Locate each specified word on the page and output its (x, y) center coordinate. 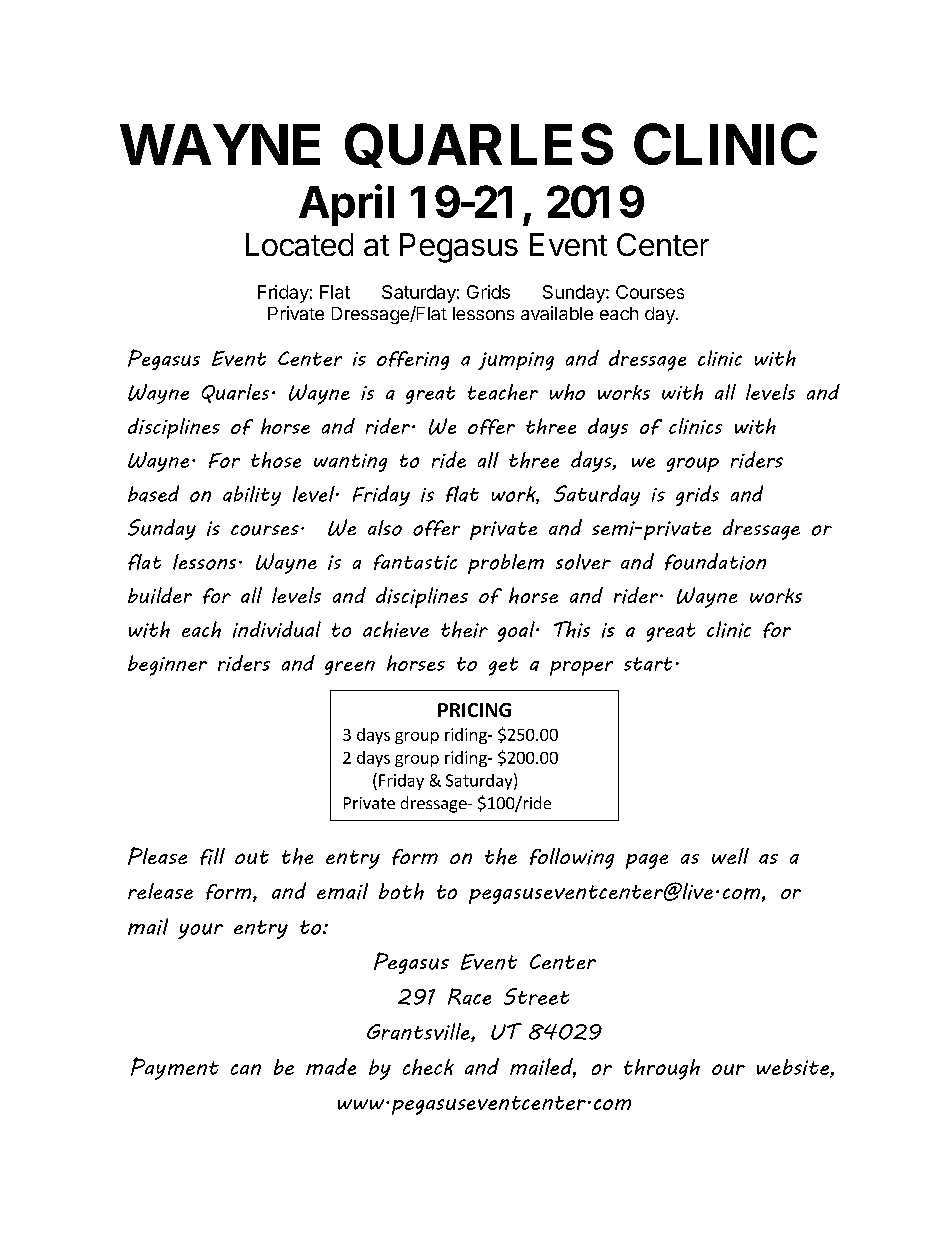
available (557, 313)
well (730, 856)
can (246, 1069)
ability (252, 496)
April (346, 205)
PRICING (474, 710)
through (662, 1069)
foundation (715, 561)
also (385, 528)
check (428, 1067)
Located (299, 244)
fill (212, 856)
